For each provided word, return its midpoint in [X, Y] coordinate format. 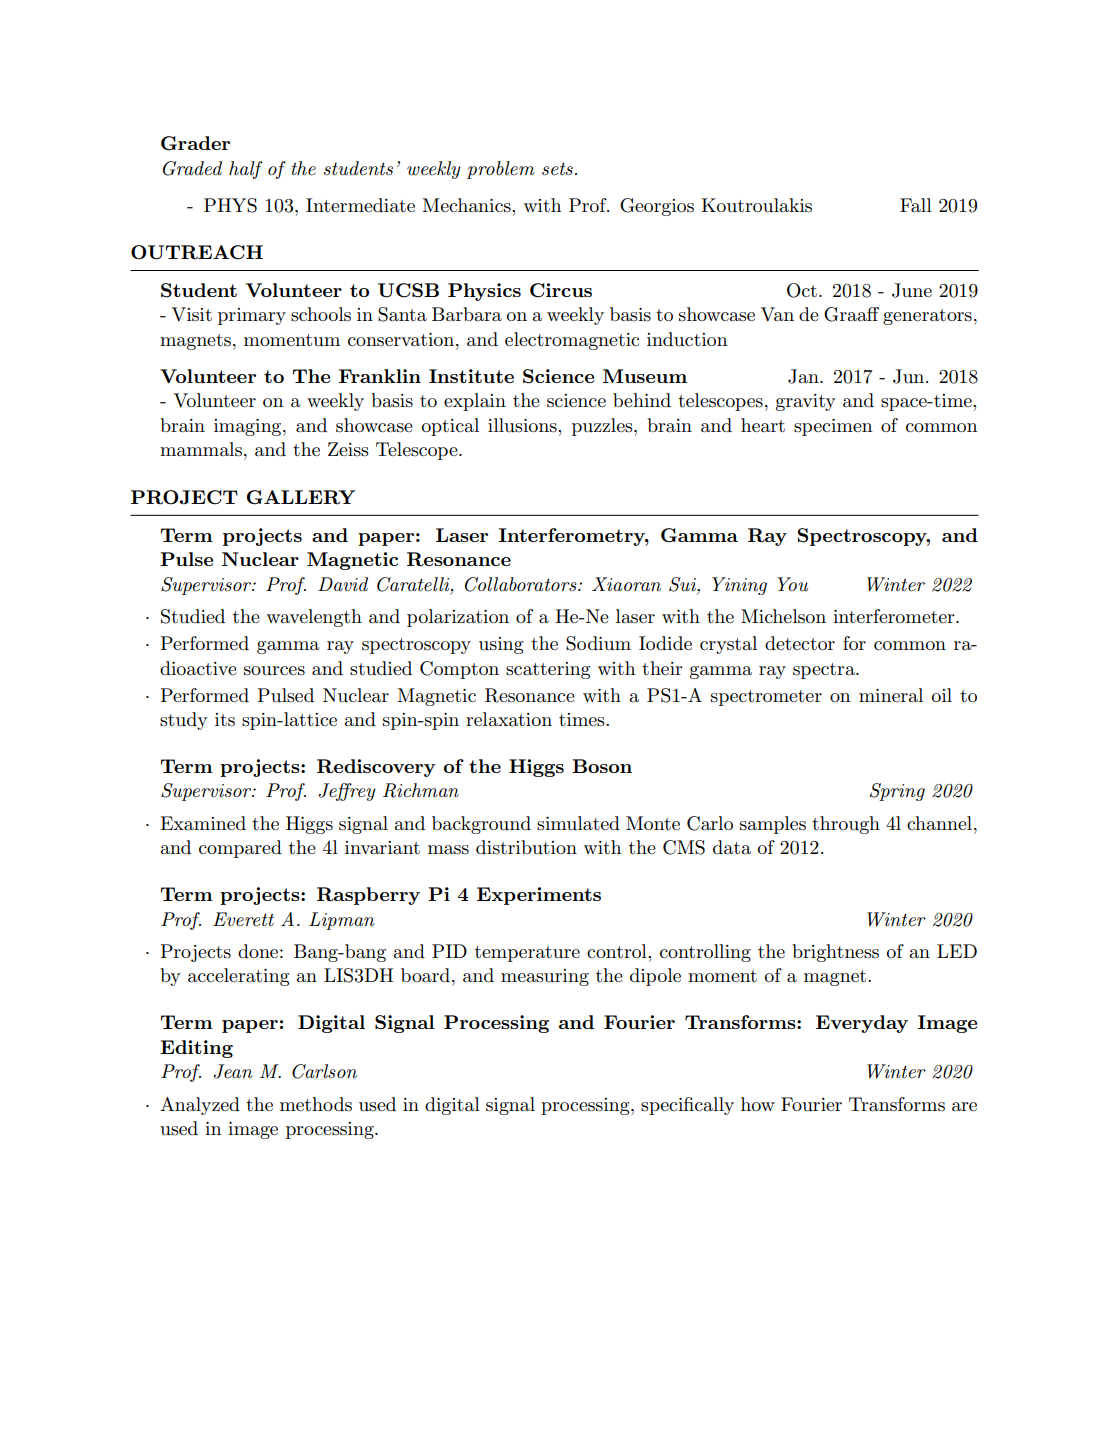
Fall [916, 205]
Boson [602, 766]
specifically [687, 1106]
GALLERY [301, 497]
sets [557, 169]
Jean [233, 1071]
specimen [833, 427]
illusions [523, 425]
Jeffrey [347, 792]
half [246, 170]
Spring [897, 792]
